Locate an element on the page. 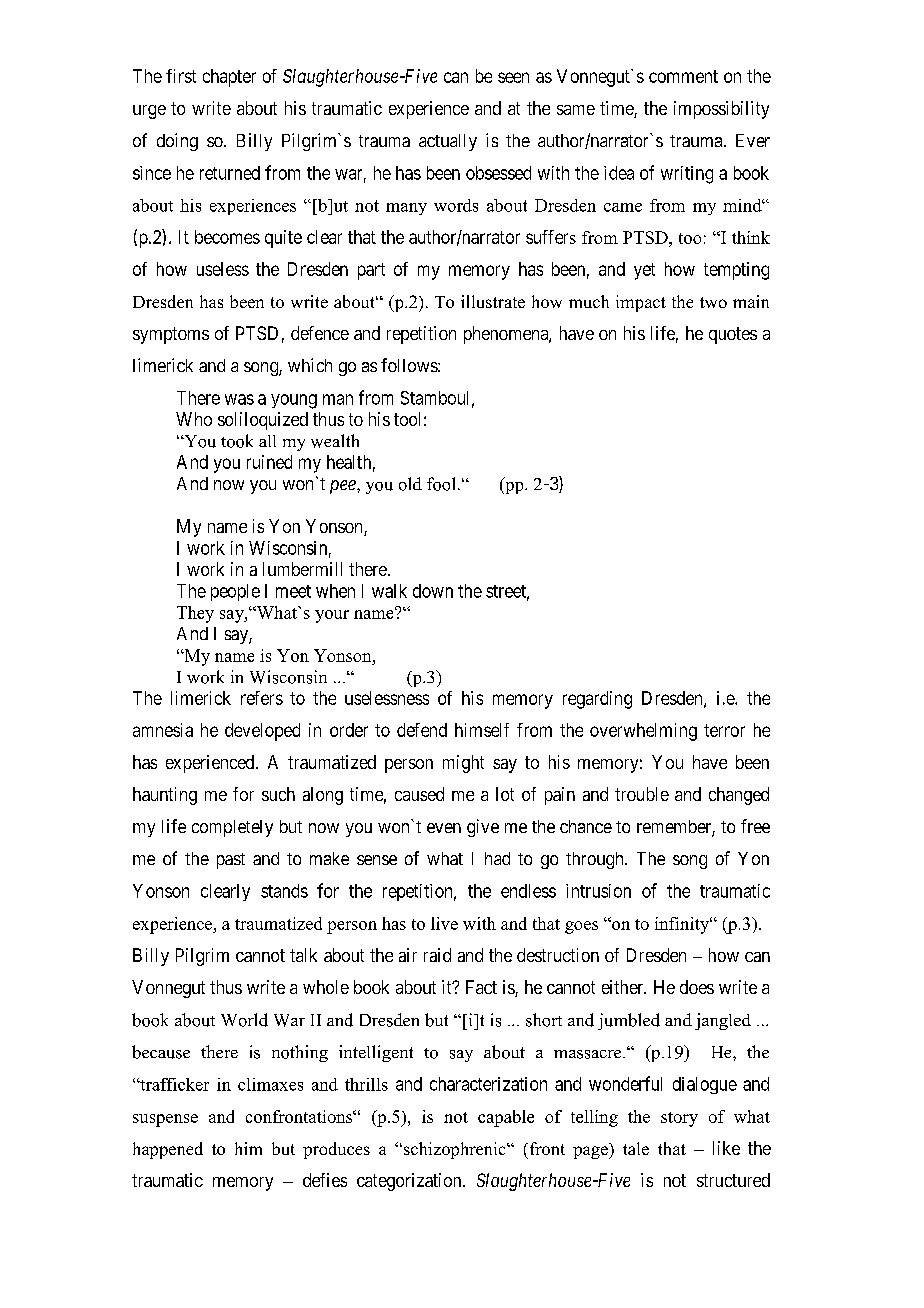  quotes is located at coordinates (733, 335).
